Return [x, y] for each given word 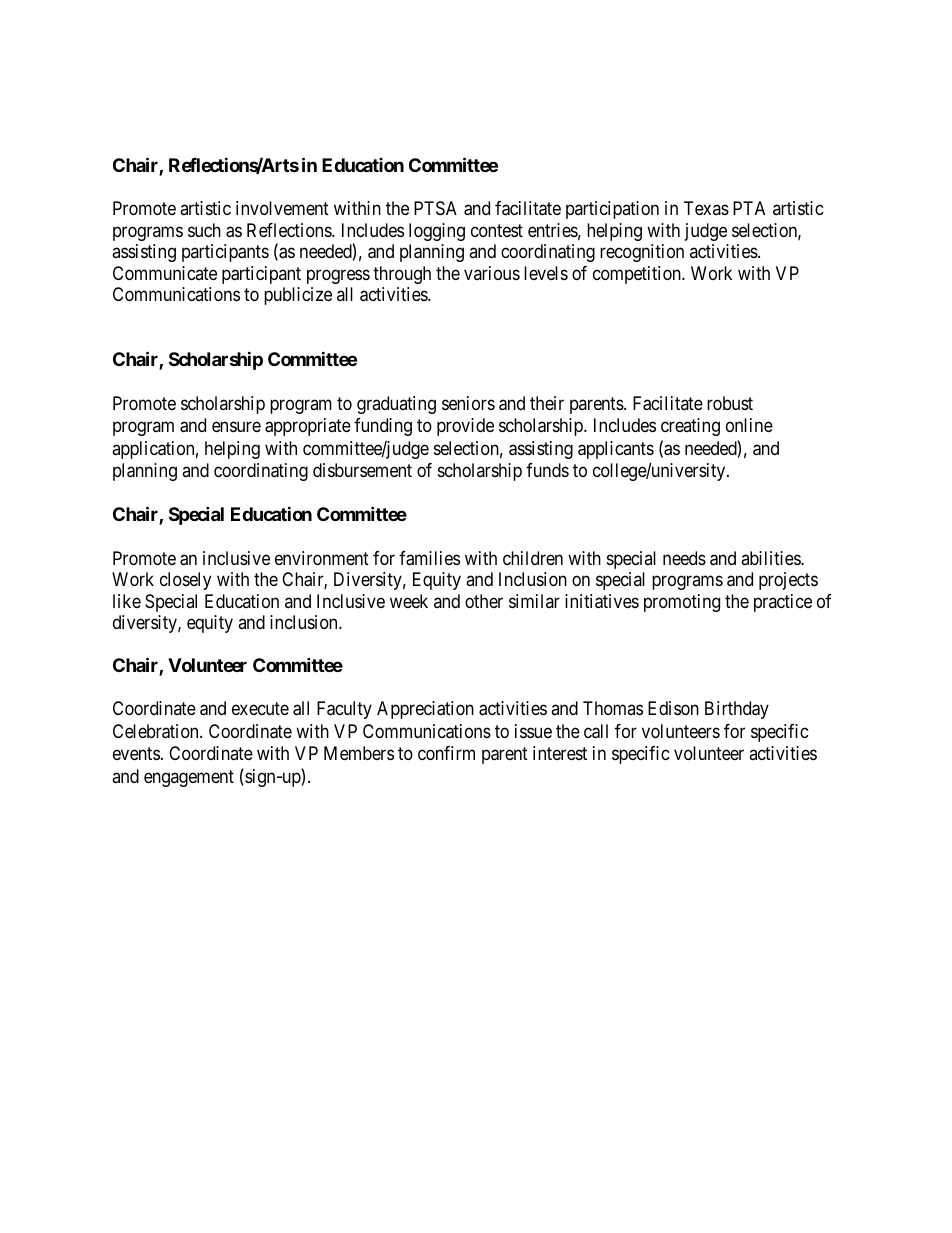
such [204, 230]
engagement [189, 778]
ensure [236, 427]
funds [547, 470]
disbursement [362, 470]
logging [437, 232]
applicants [616, 450]
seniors [468, 403]
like [127, 601]
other [484, 601]
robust [730, 403]
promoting [682, 603]
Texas [706, 208]
